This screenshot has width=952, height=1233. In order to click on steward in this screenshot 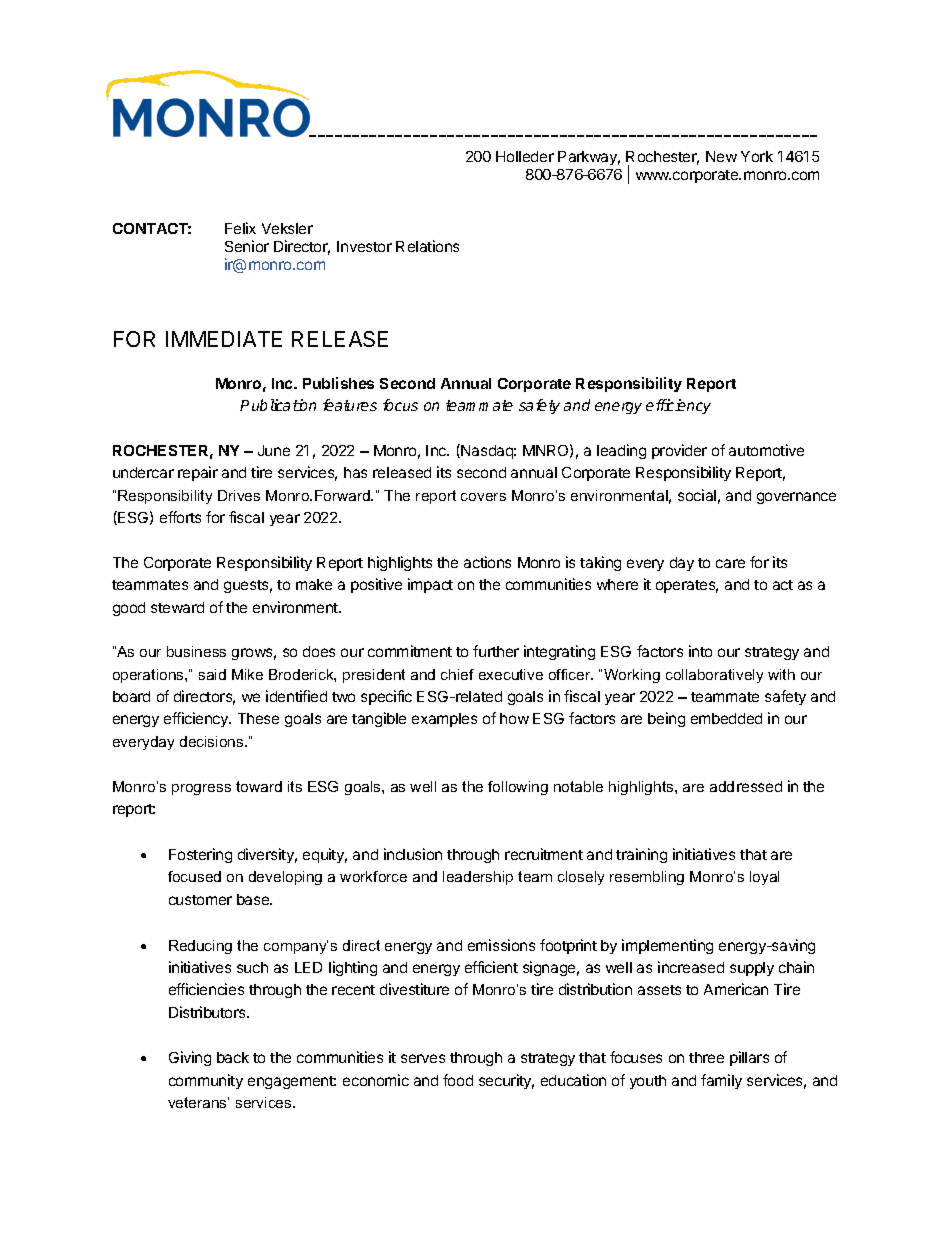, I will do `click(177, 607)`.
